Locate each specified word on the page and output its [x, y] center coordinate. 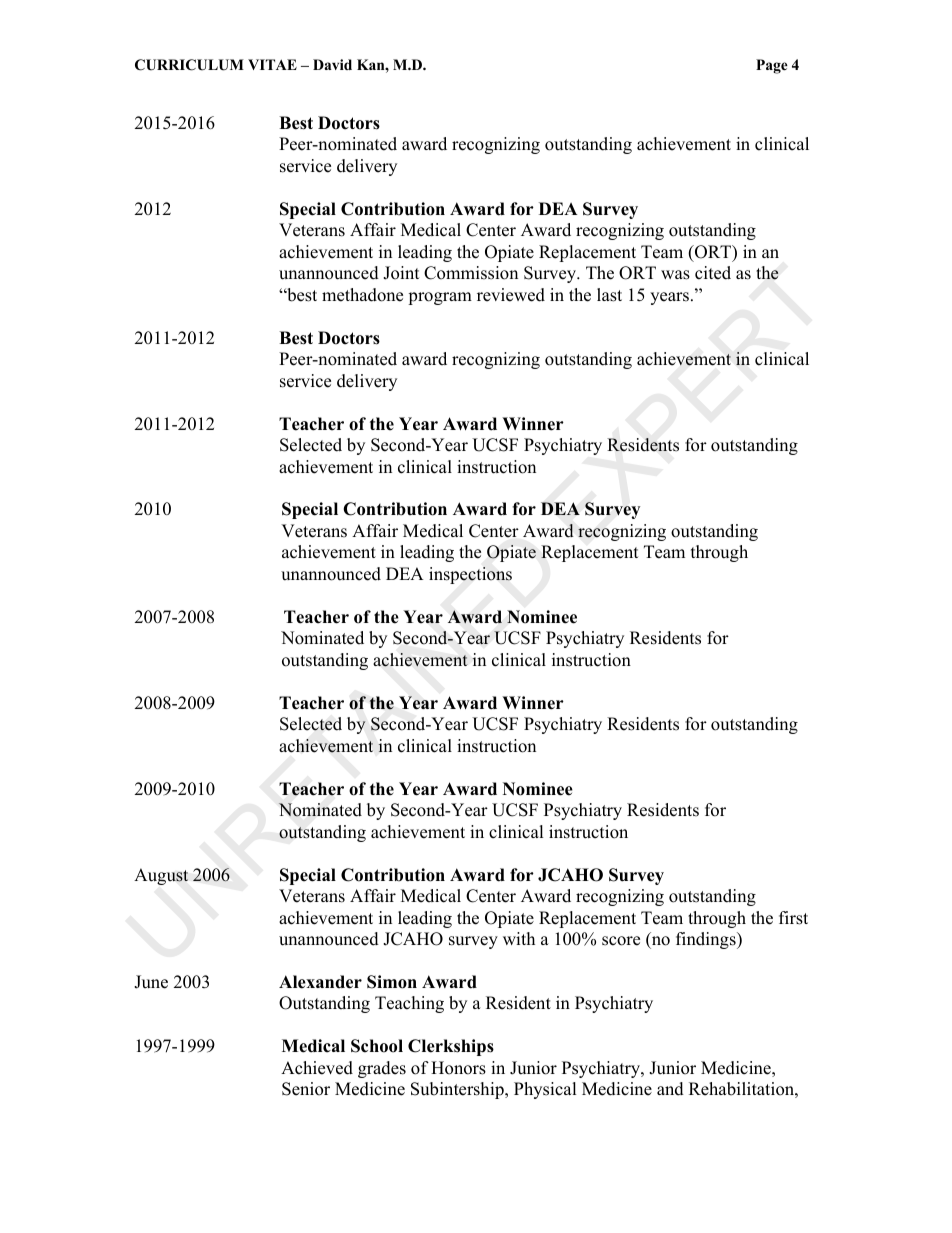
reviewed [511, 295]
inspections [470, 575]
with [519, 938]
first [793, 918]
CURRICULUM [189, 65]
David [332, 64]
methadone [362, 295]
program [440, 298]
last [609, 295]
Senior [306, 1089]
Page [772, 66]
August [161, 876]
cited [713, 273]
